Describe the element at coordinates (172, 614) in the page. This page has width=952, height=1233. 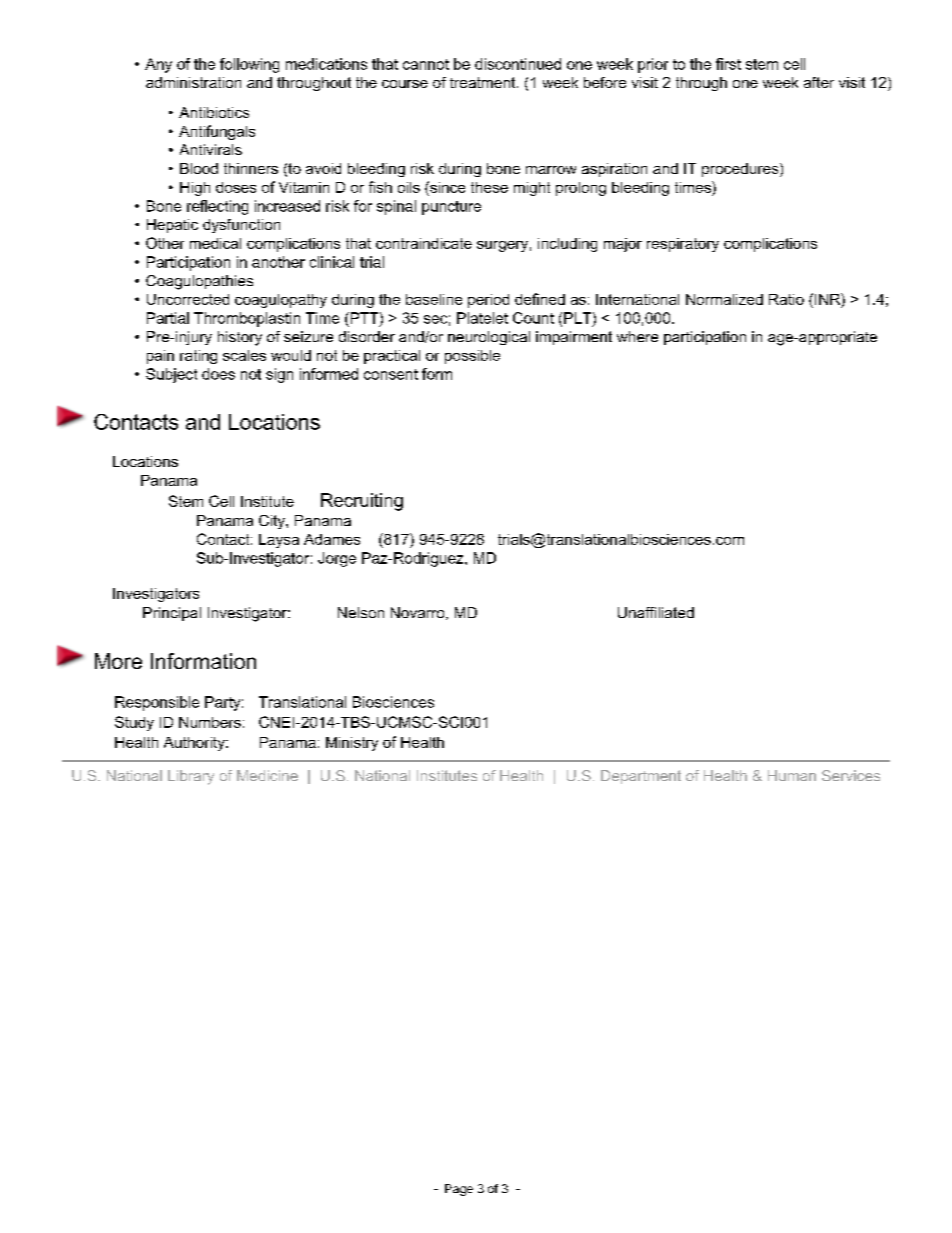
I see `Principal` at that location.
